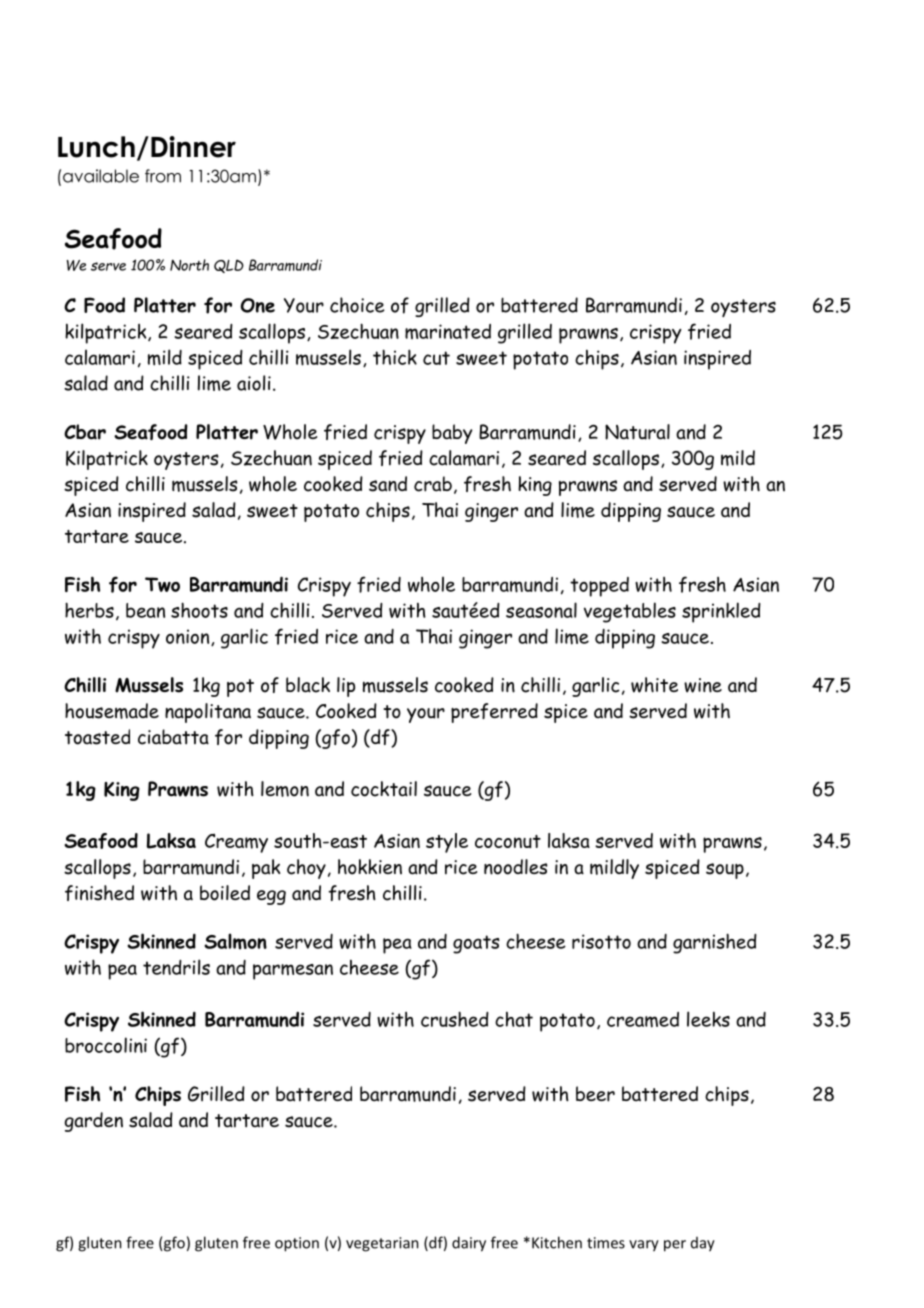 Image resolution: width=924 pixels, height=1308 pixels. I want to click on lip, so click(346, 687).
